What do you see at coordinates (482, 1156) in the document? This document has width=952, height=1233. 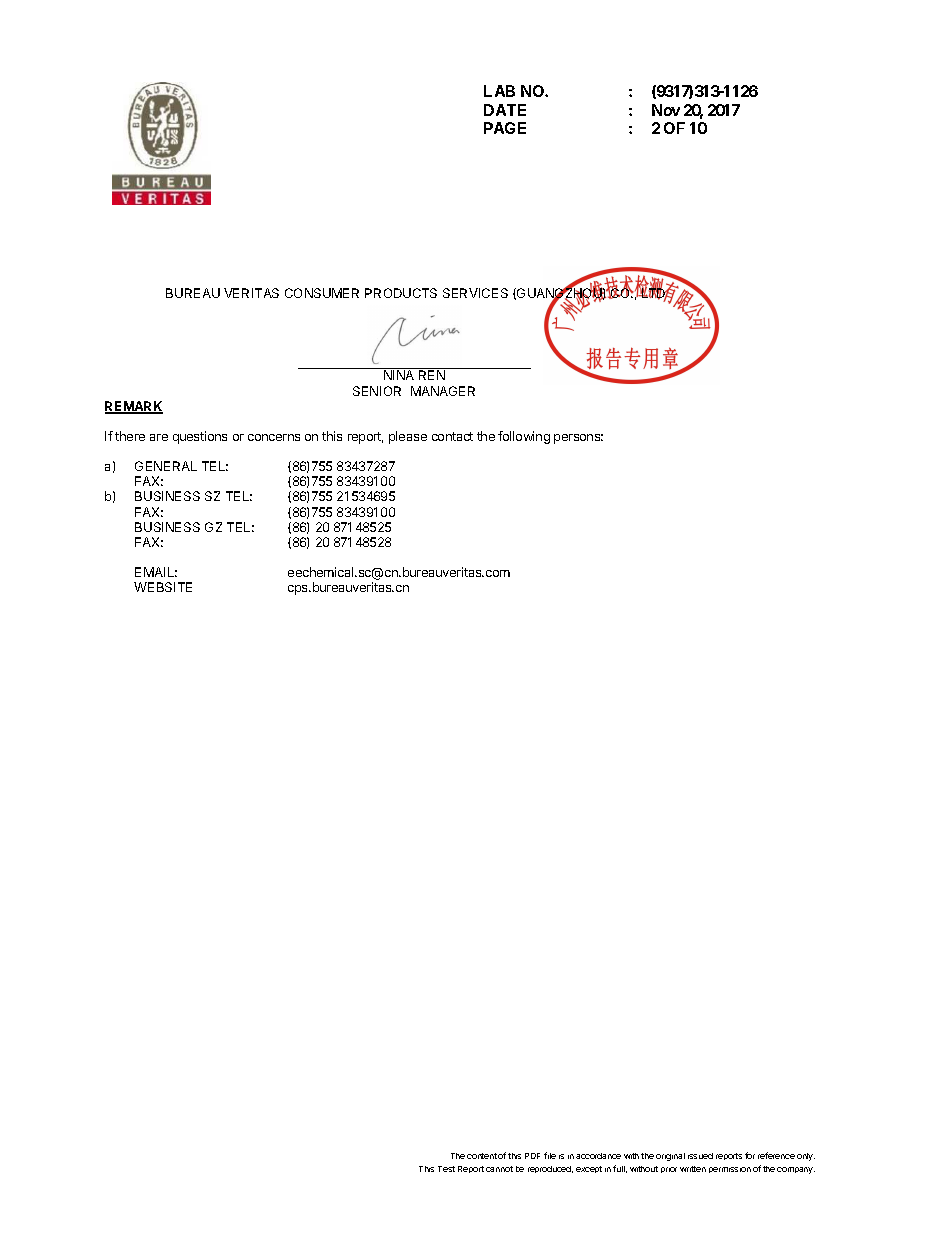 I see `content` at bounding box center [482, 1156].
